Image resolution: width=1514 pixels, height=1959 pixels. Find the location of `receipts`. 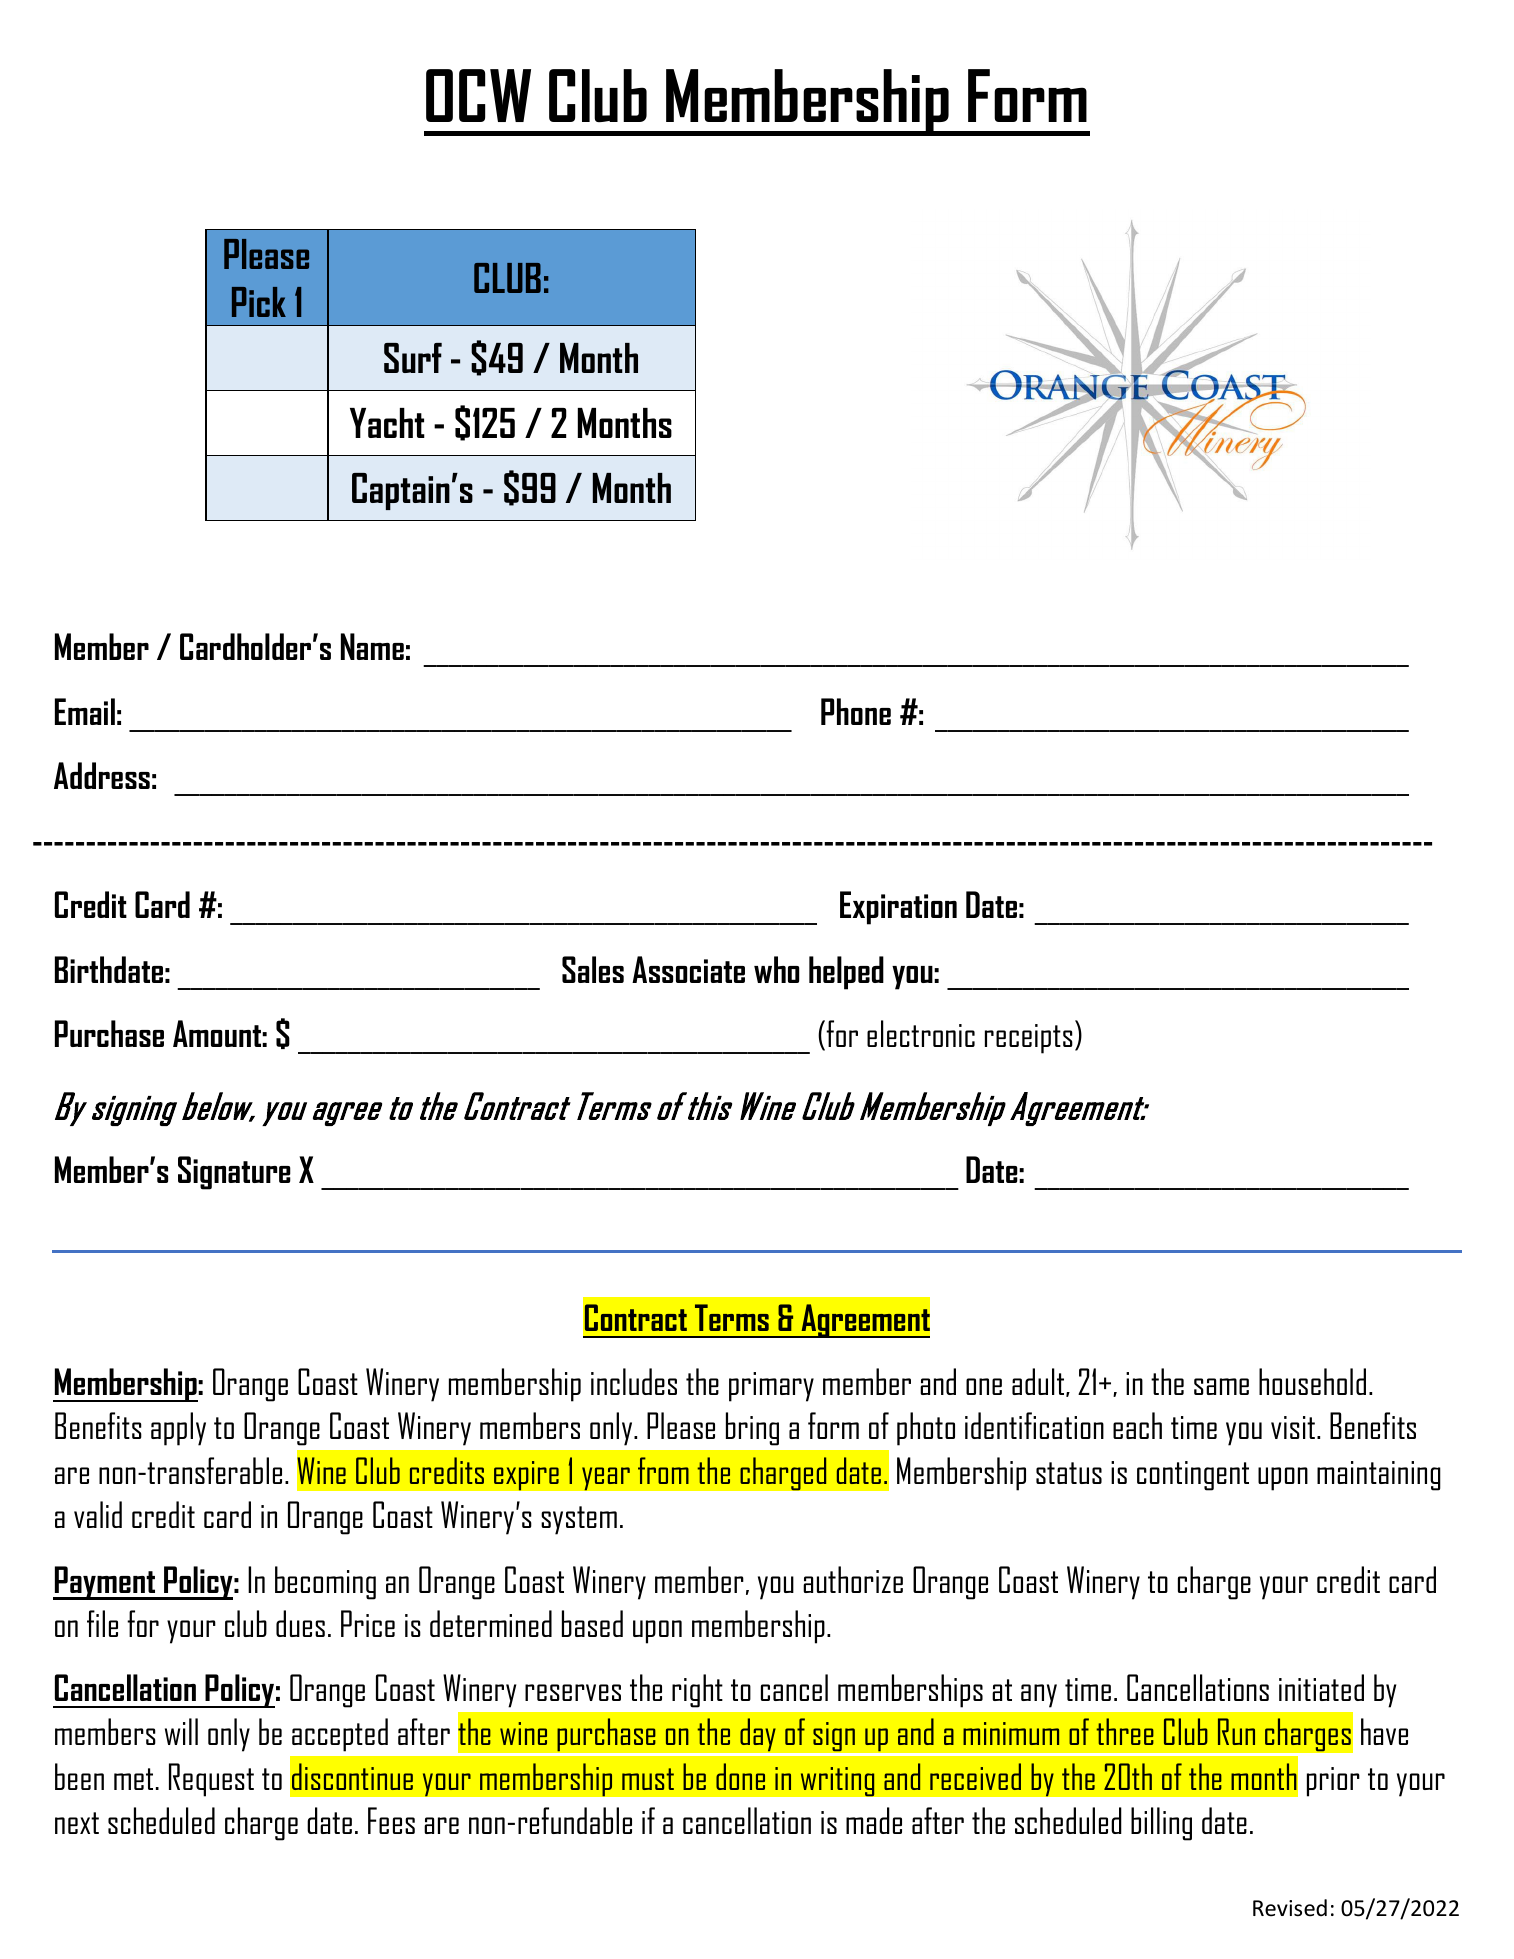

receipts is located at coordinates (1029, 1039).
